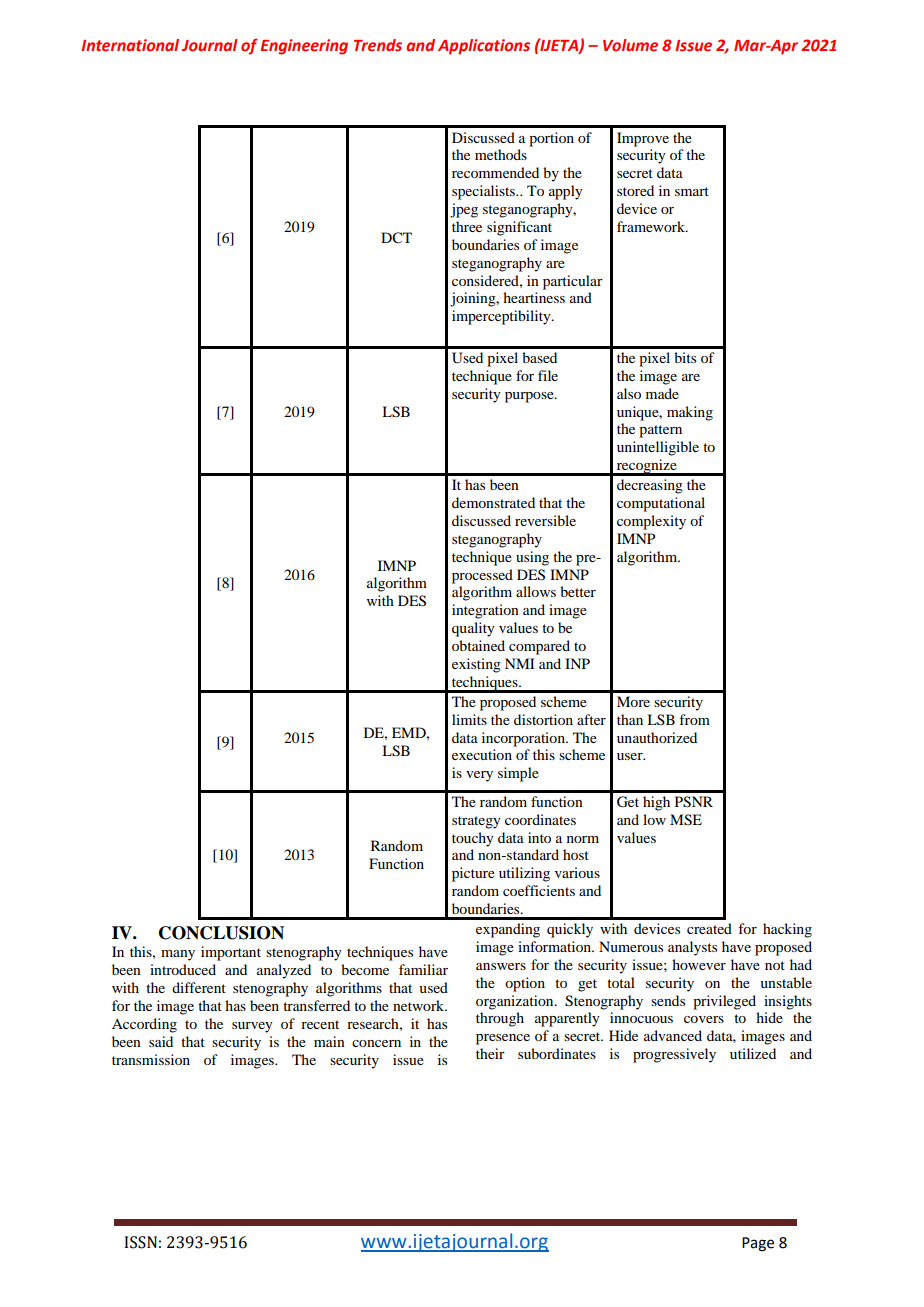 This document has height=1307, width=924. Describe the element at coordinates (199, 987) in the document. I see `different` at that location.
